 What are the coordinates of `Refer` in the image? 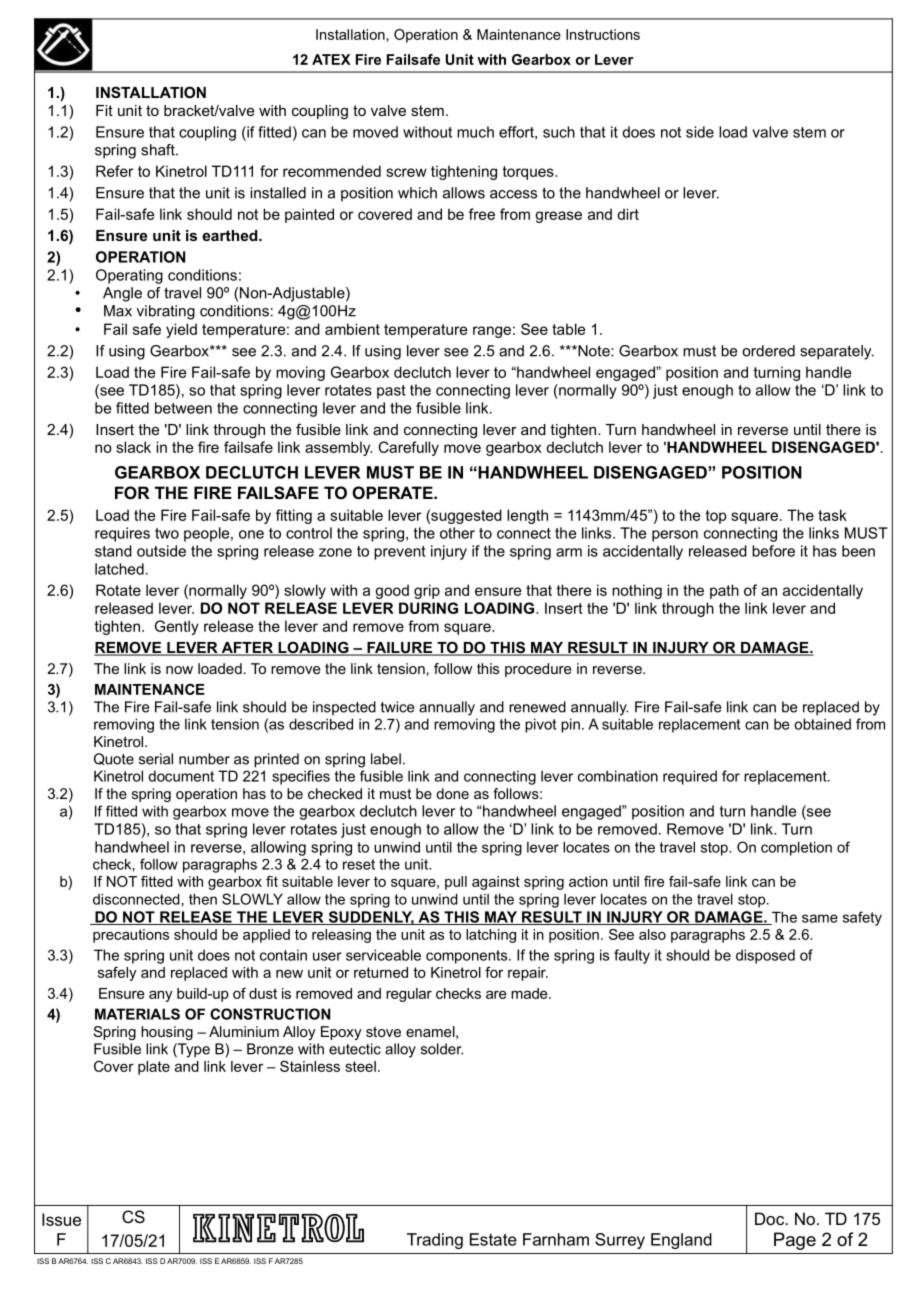 It's located at (114, 171).
